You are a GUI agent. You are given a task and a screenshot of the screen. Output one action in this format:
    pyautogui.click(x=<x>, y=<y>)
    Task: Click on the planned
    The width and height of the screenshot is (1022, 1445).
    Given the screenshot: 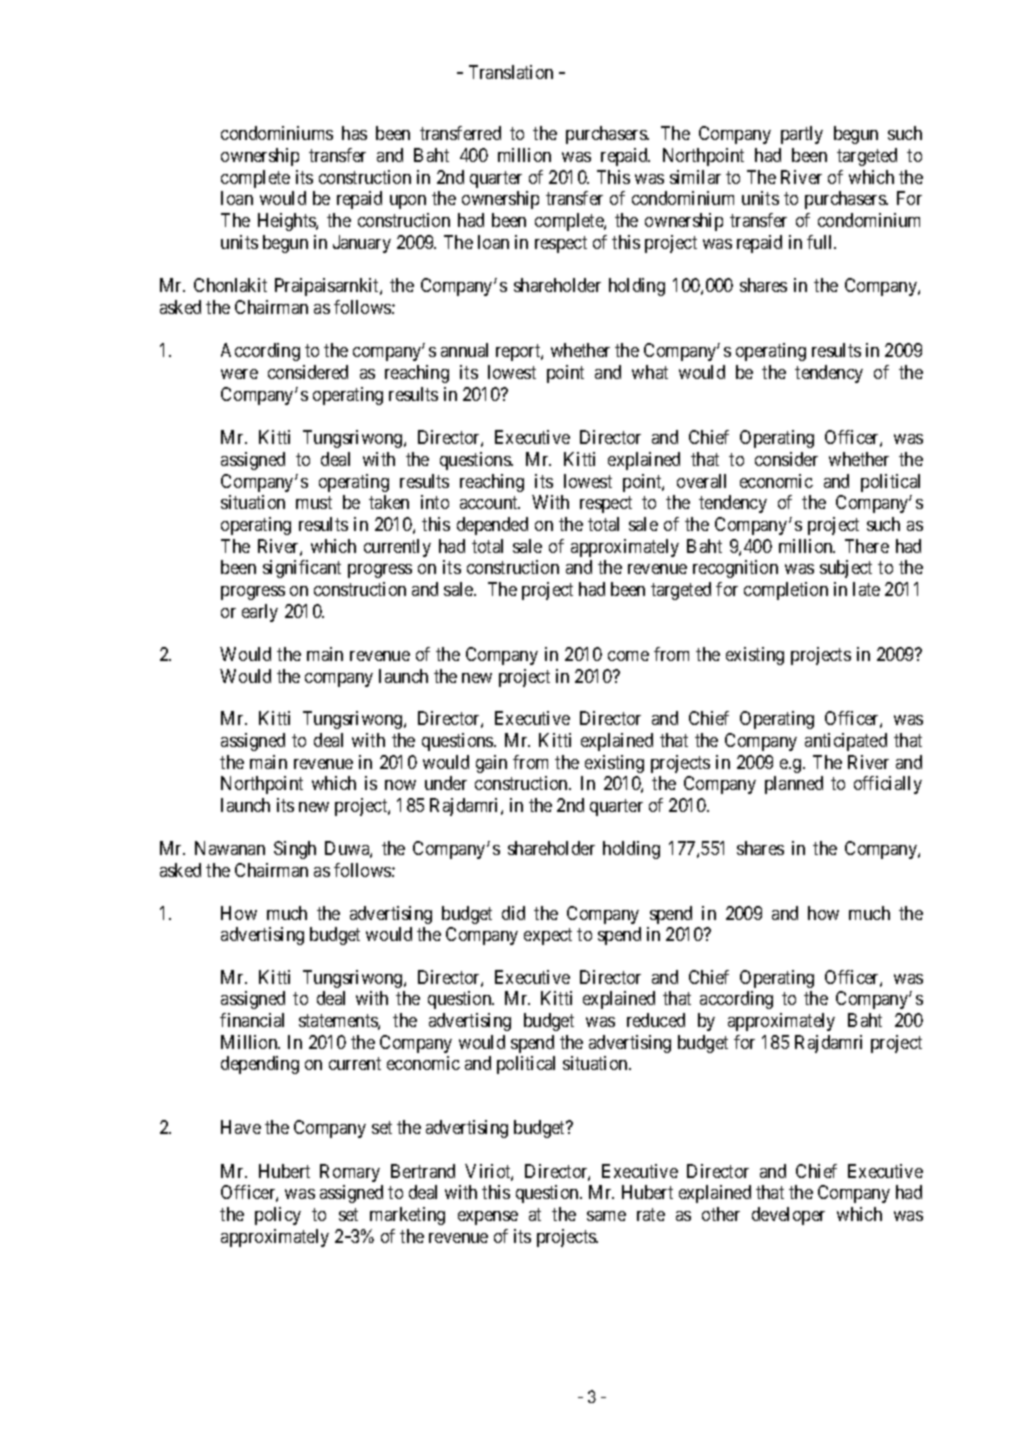 What is the action you would take?
    pyautogui.click(x=794, y=785)
